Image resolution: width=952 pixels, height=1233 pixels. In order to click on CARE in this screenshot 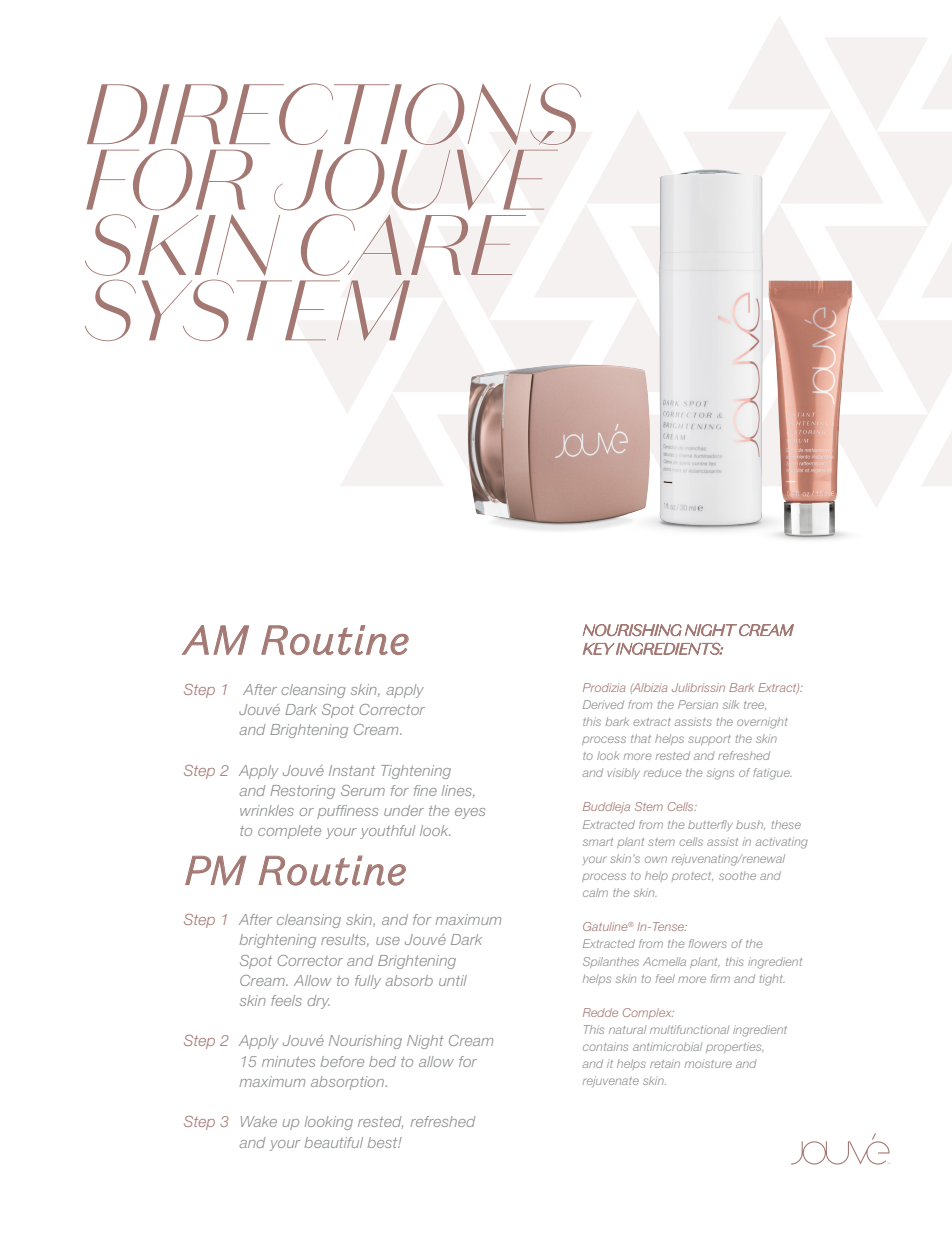, I will do `click(413, 245)`.
